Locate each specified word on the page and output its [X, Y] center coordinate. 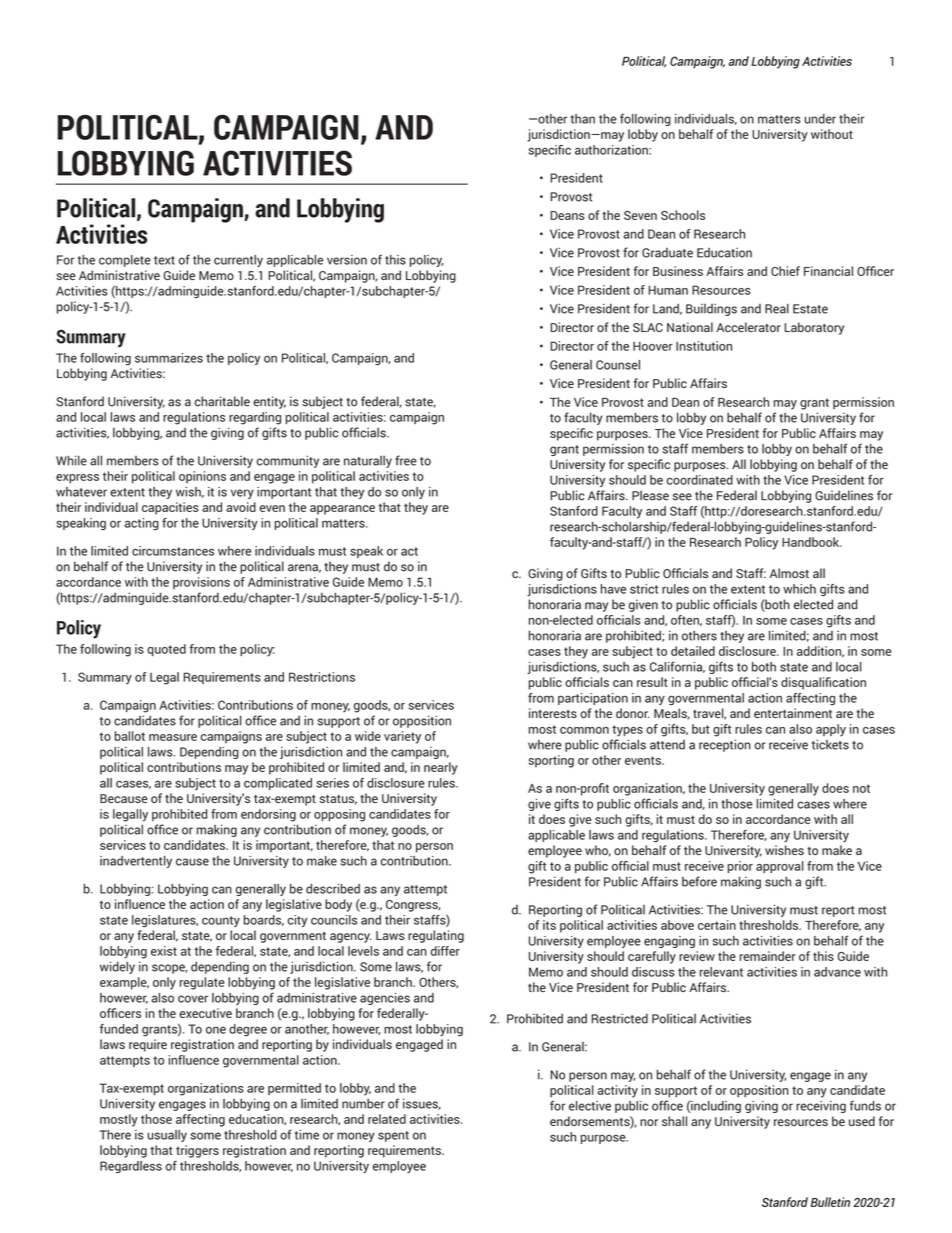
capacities [170, 508]
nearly [441, 768]
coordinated [700, 480]
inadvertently [136, 862]
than [582, 119]
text [164, 260]
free [406, 460]
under [820, 119]
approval [780, 867]
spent [393, 1136]
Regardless [131, 1167]
